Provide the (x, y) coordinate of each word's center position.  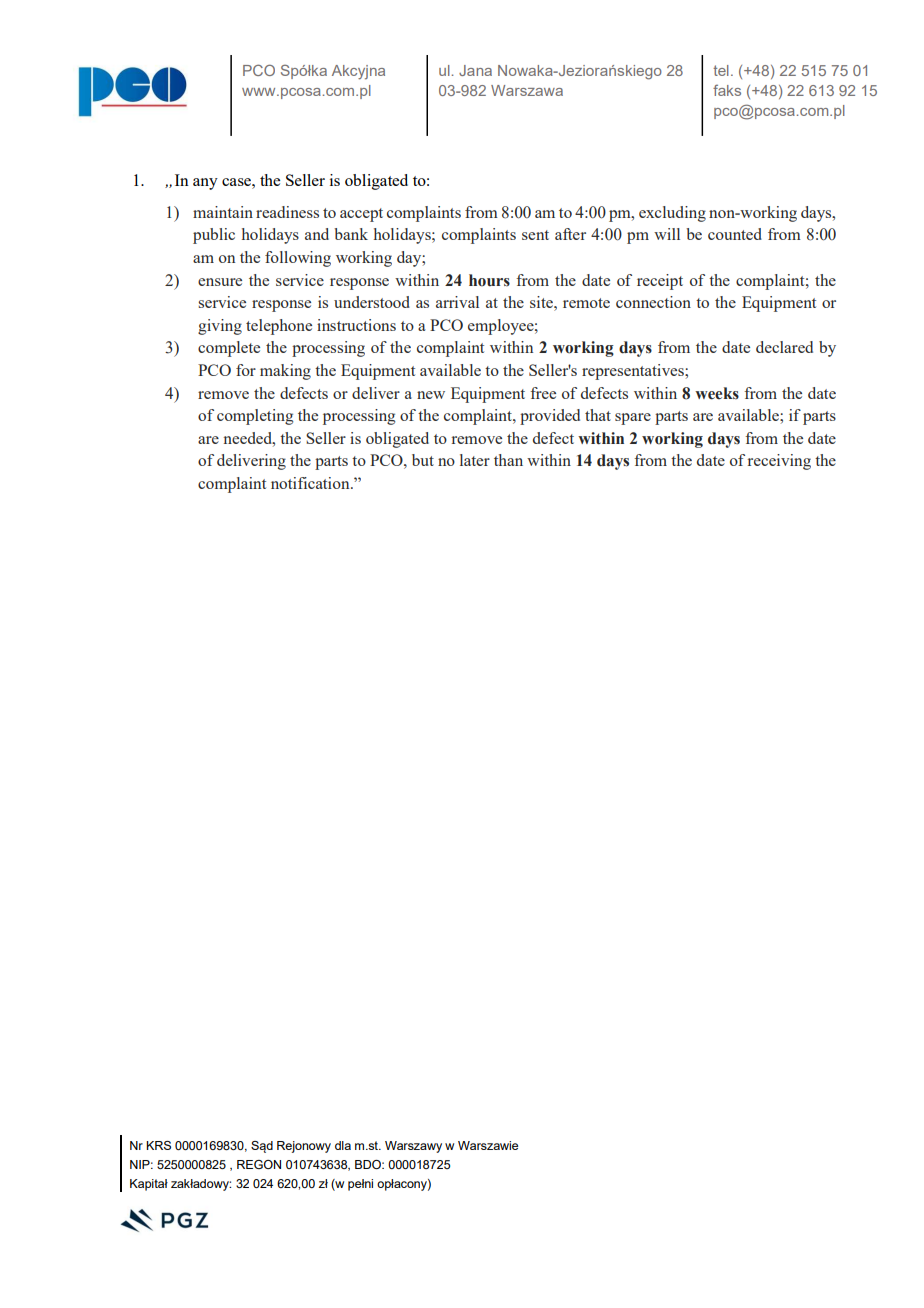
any (205, 184)
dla (343, 1145)
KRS (158, 1145)
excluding (672, 214)
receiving (779, 462)
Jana (475, 70)
